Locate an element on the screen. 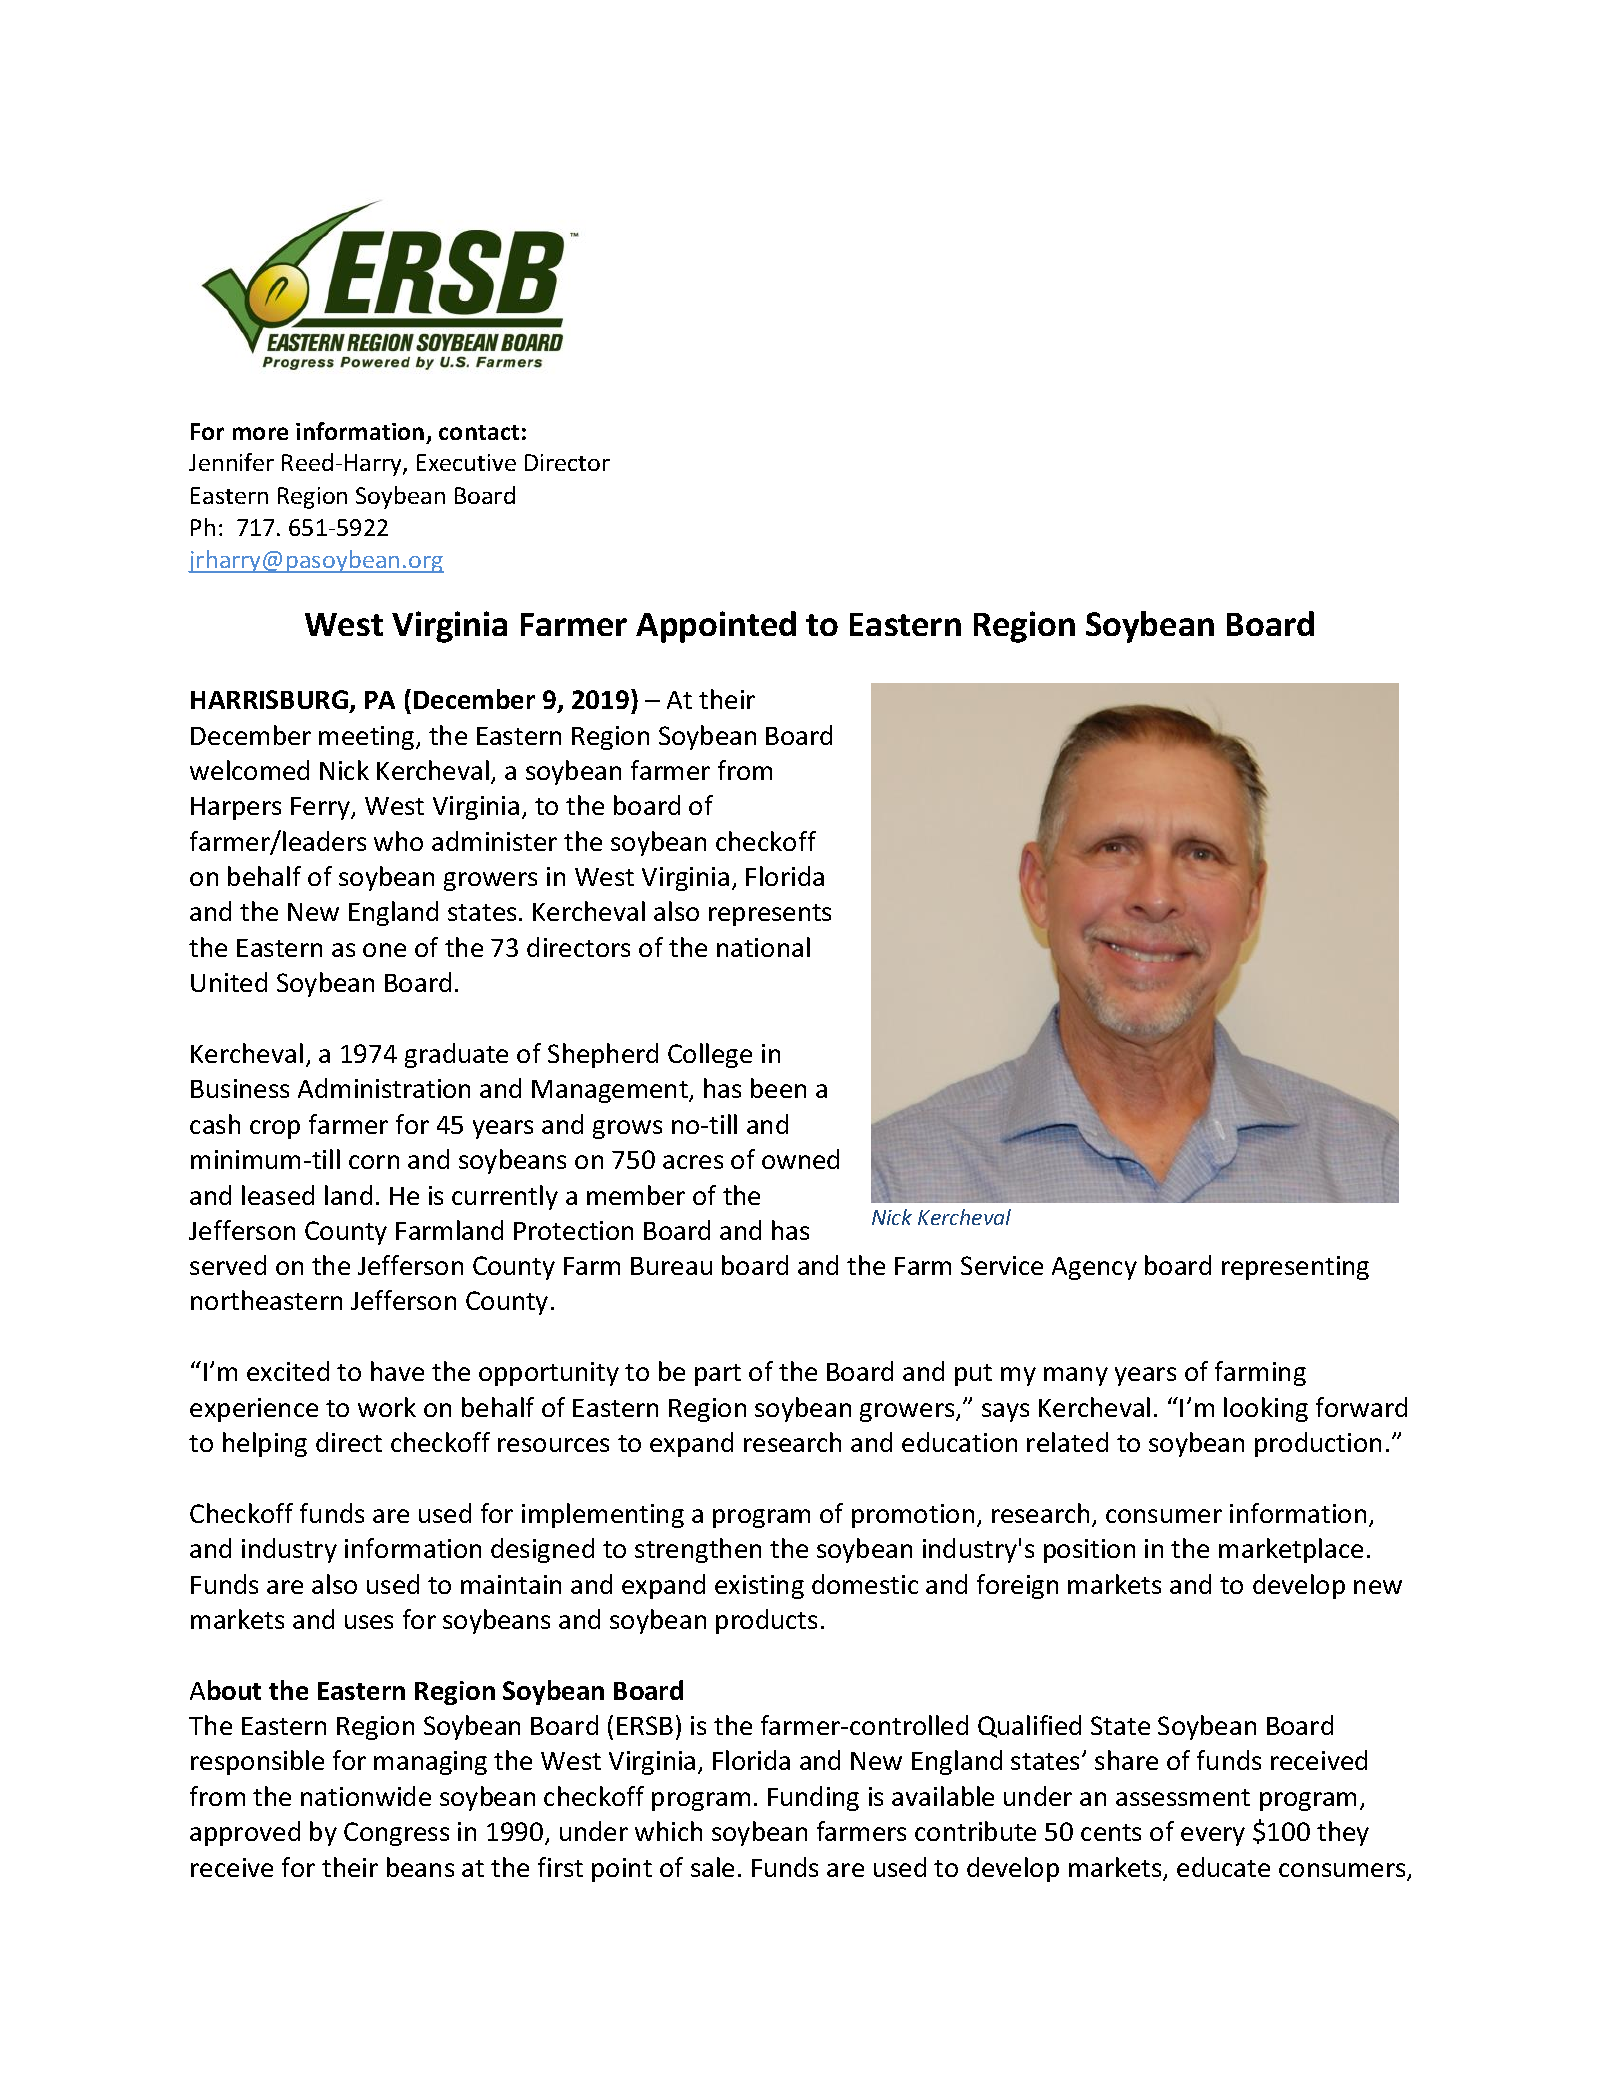 The width and height of the screenshot is (1612, 2086). nationwide is located at coordinates (366, 1796).
